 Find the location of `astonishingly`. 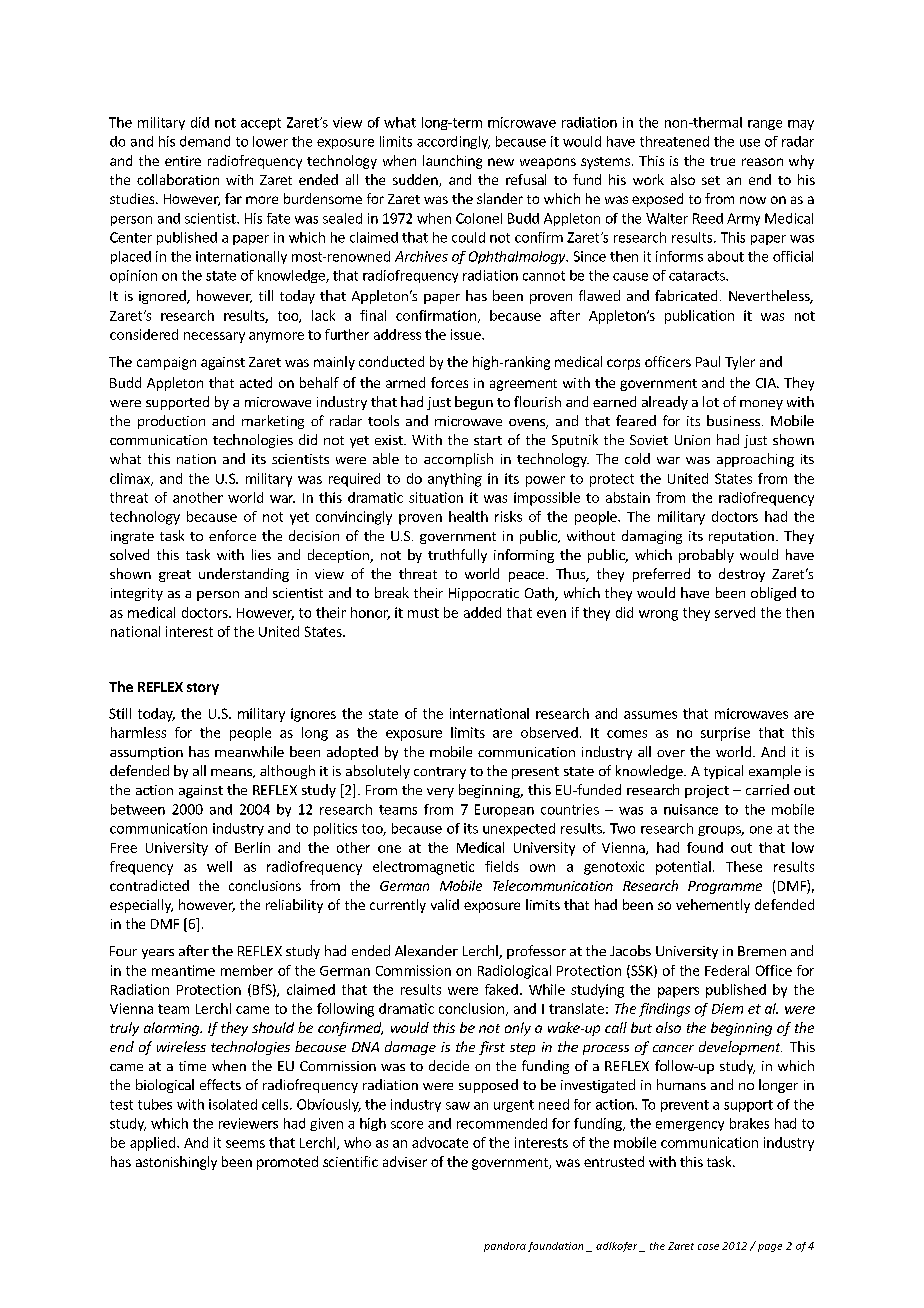

astonishingly is located at coordinates (176, 1163).
